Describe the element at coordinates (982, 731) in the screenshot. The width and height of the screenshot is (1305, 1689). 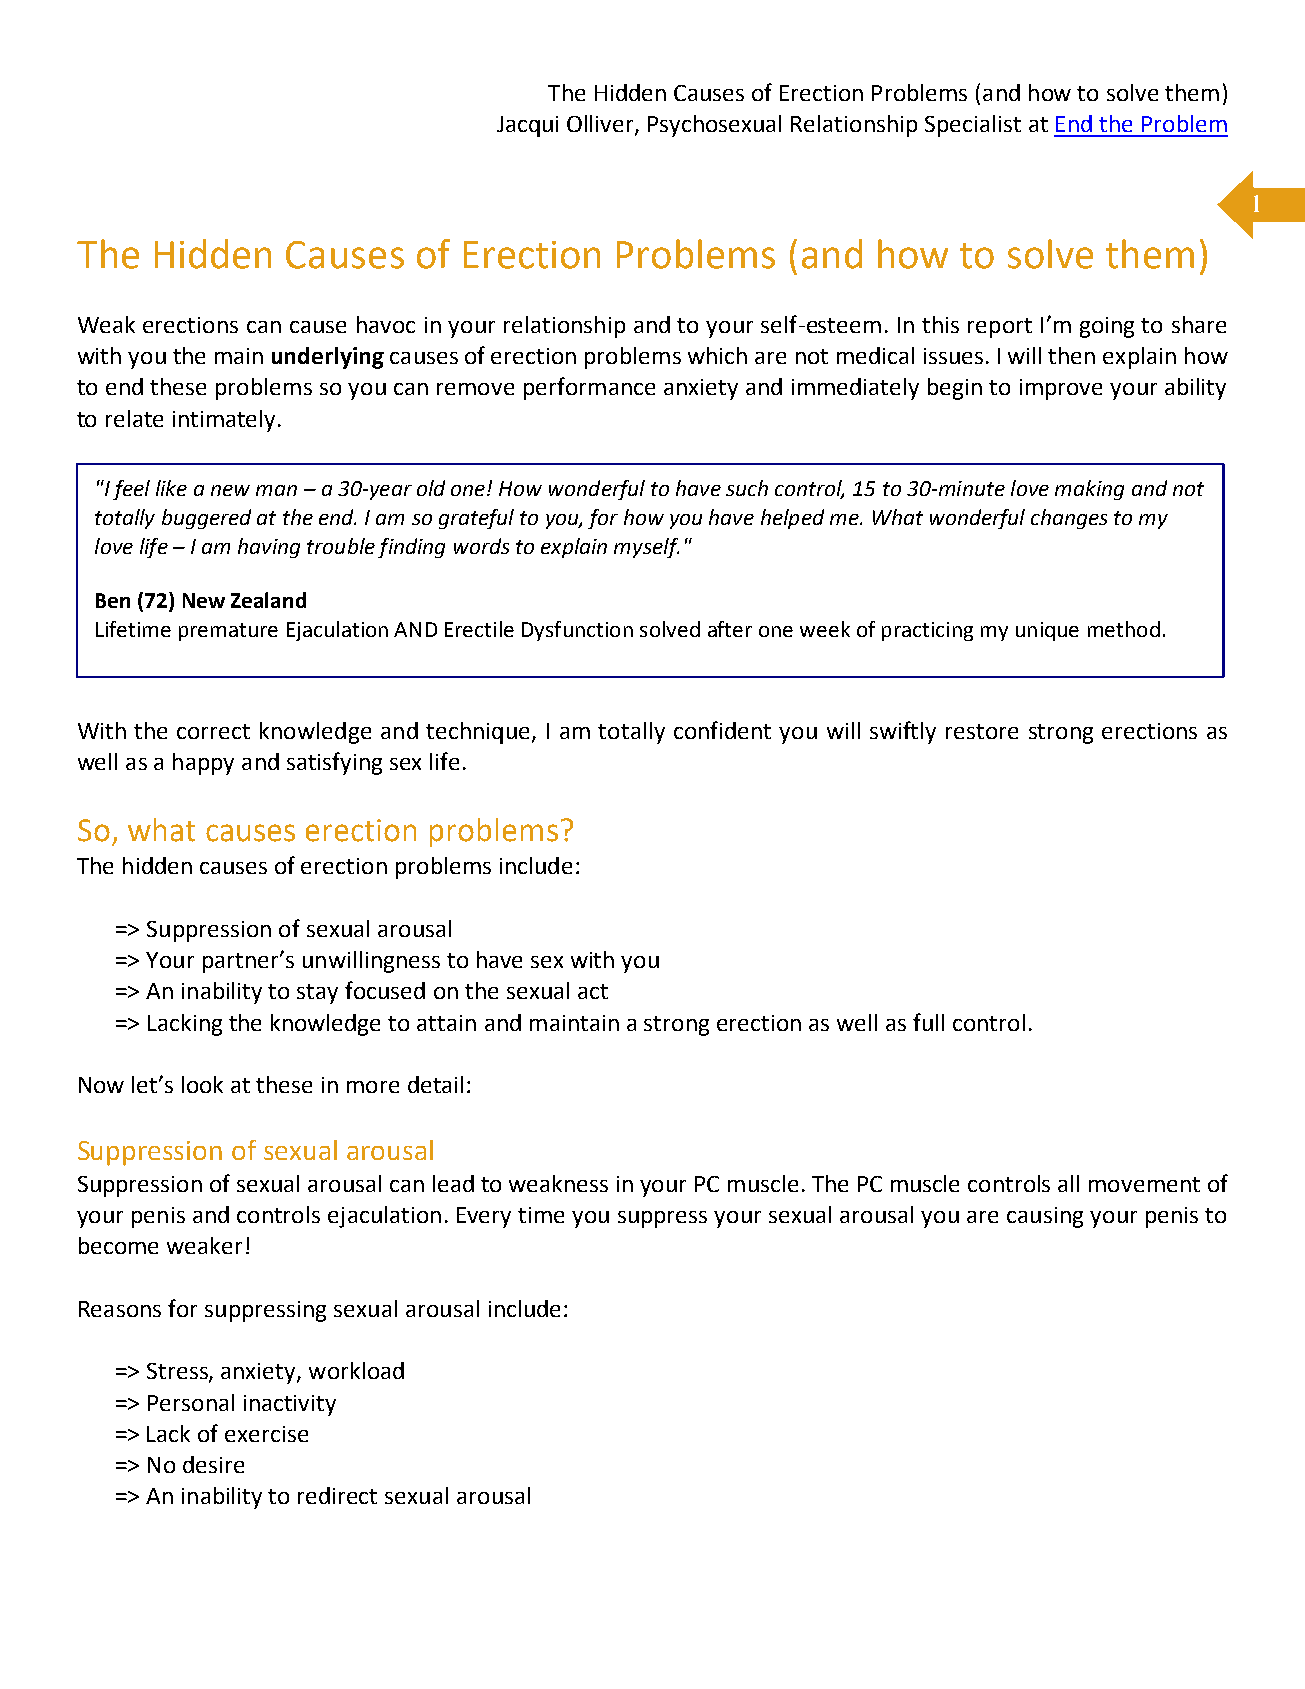
I see `restore` at that location.
